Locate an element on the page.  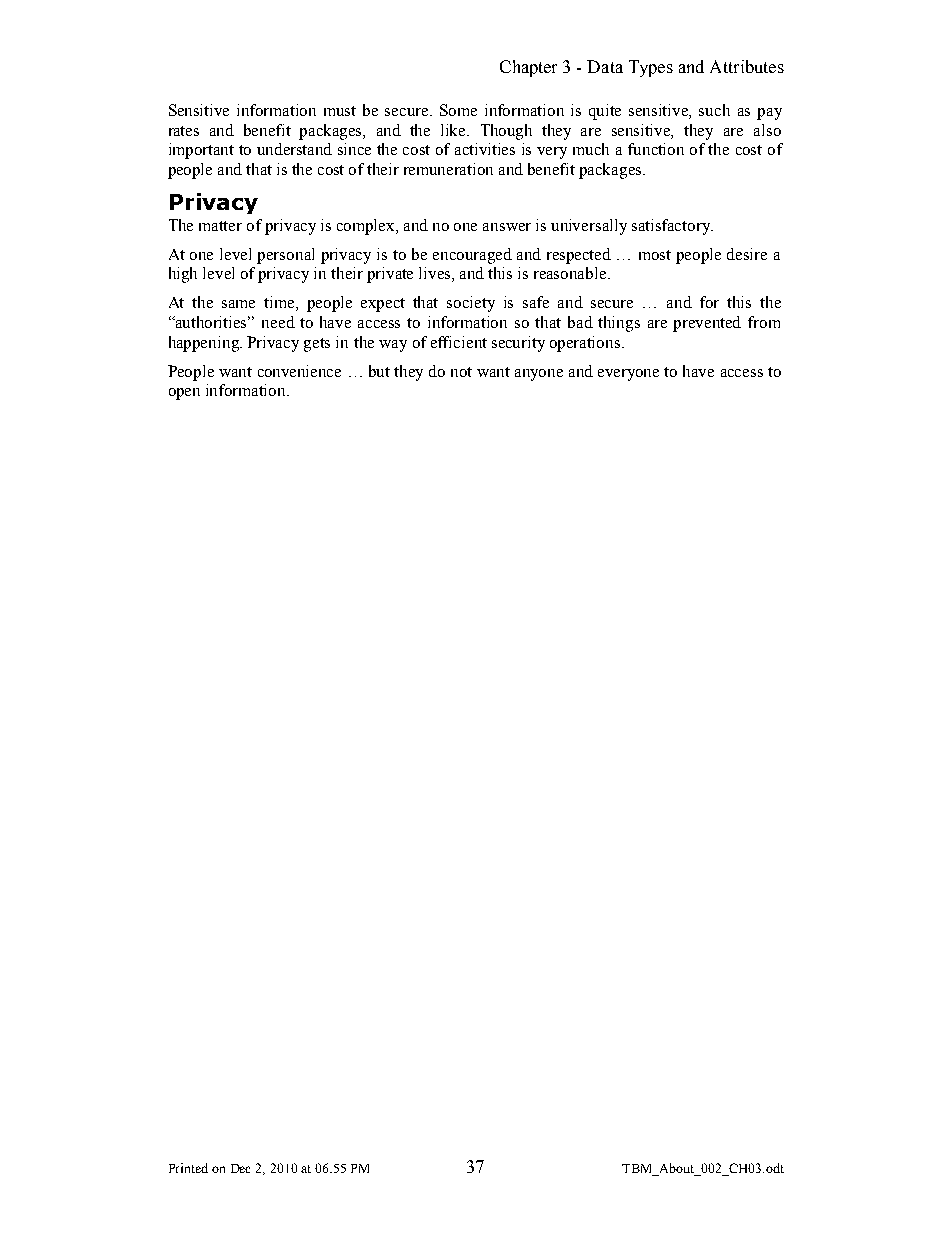
open is located at coordinates (184, 394).
